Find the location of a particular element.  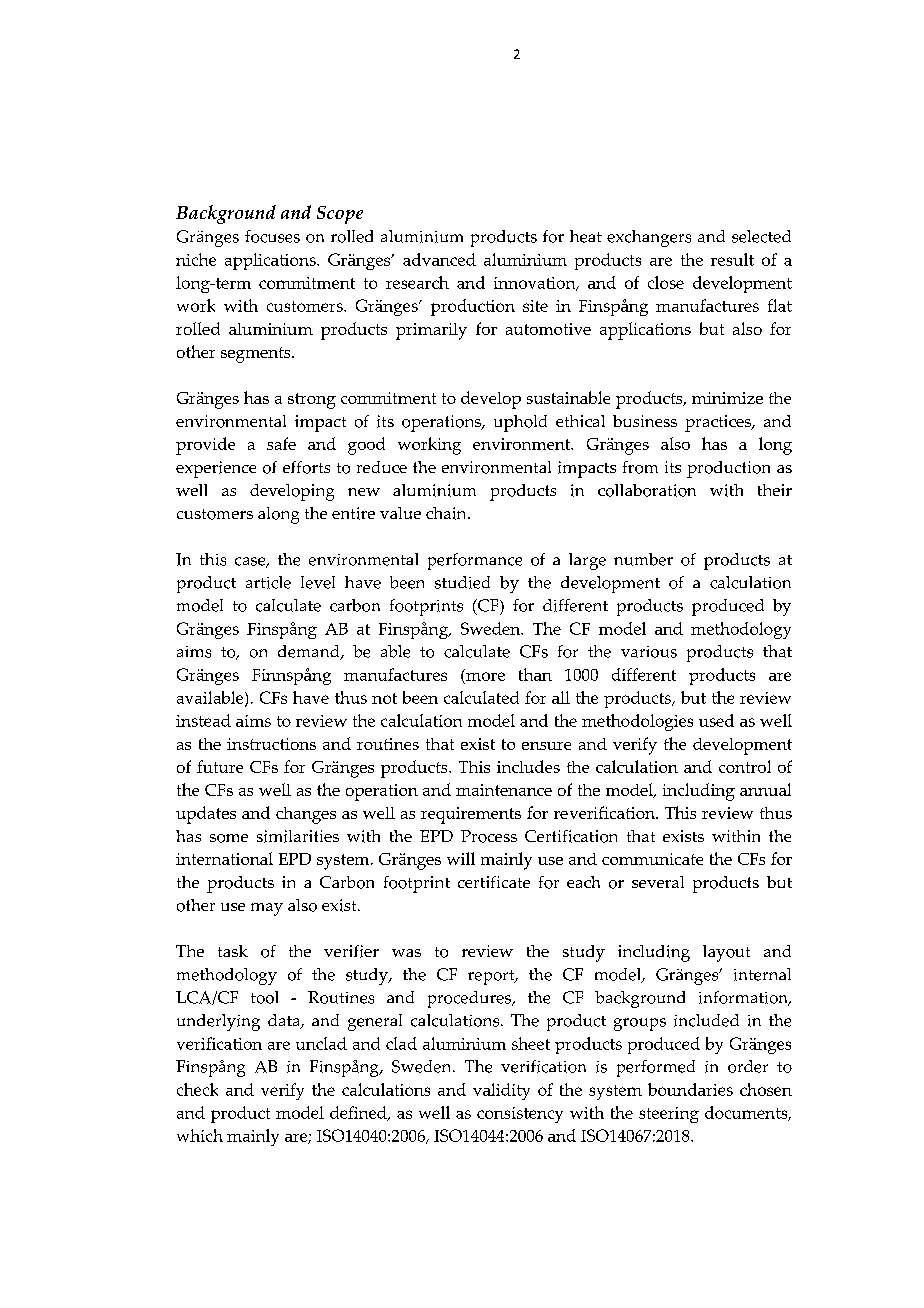

more is located at coordinates (484, 675).
